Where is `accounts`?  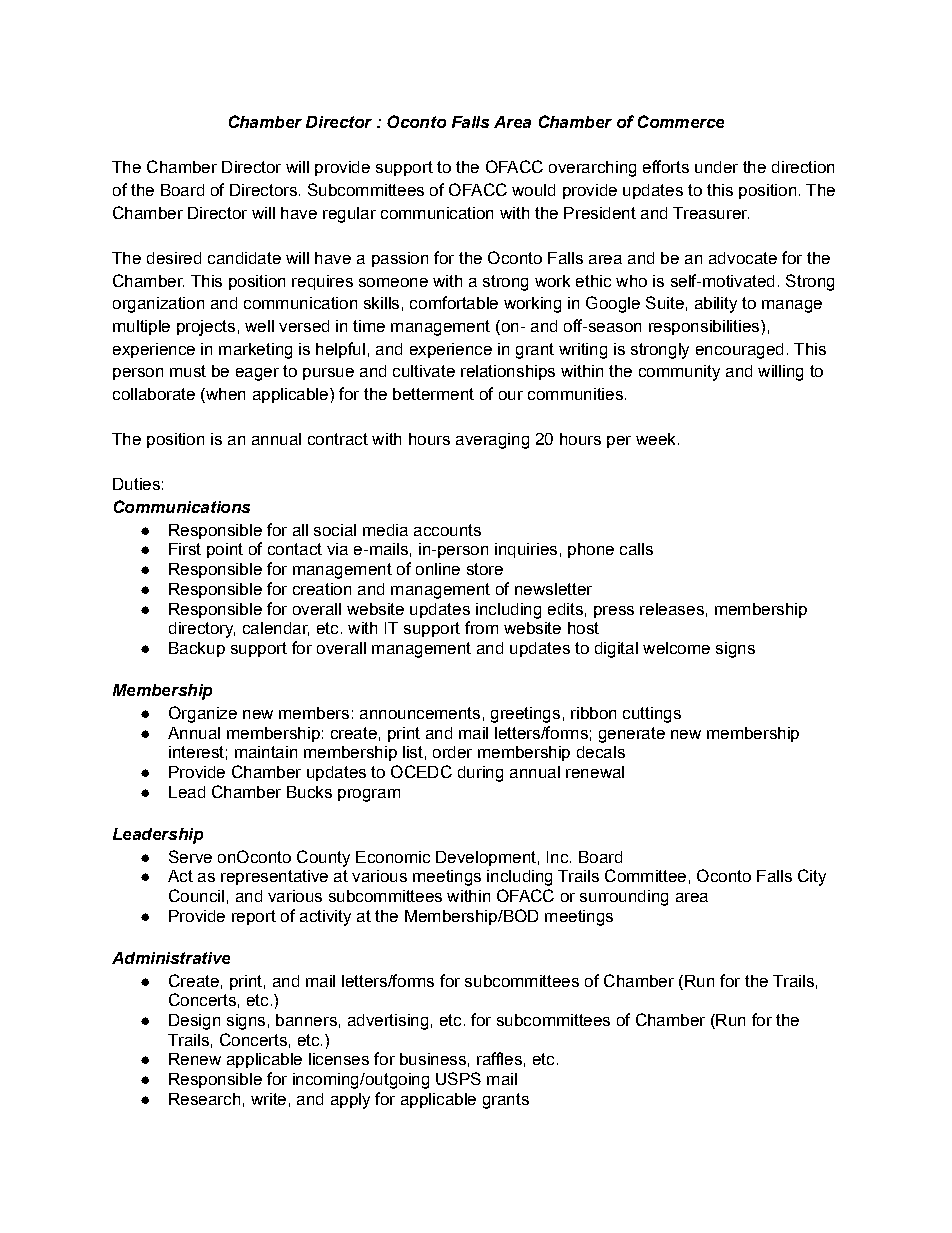 accounts is located at coordinates (447, 530).
